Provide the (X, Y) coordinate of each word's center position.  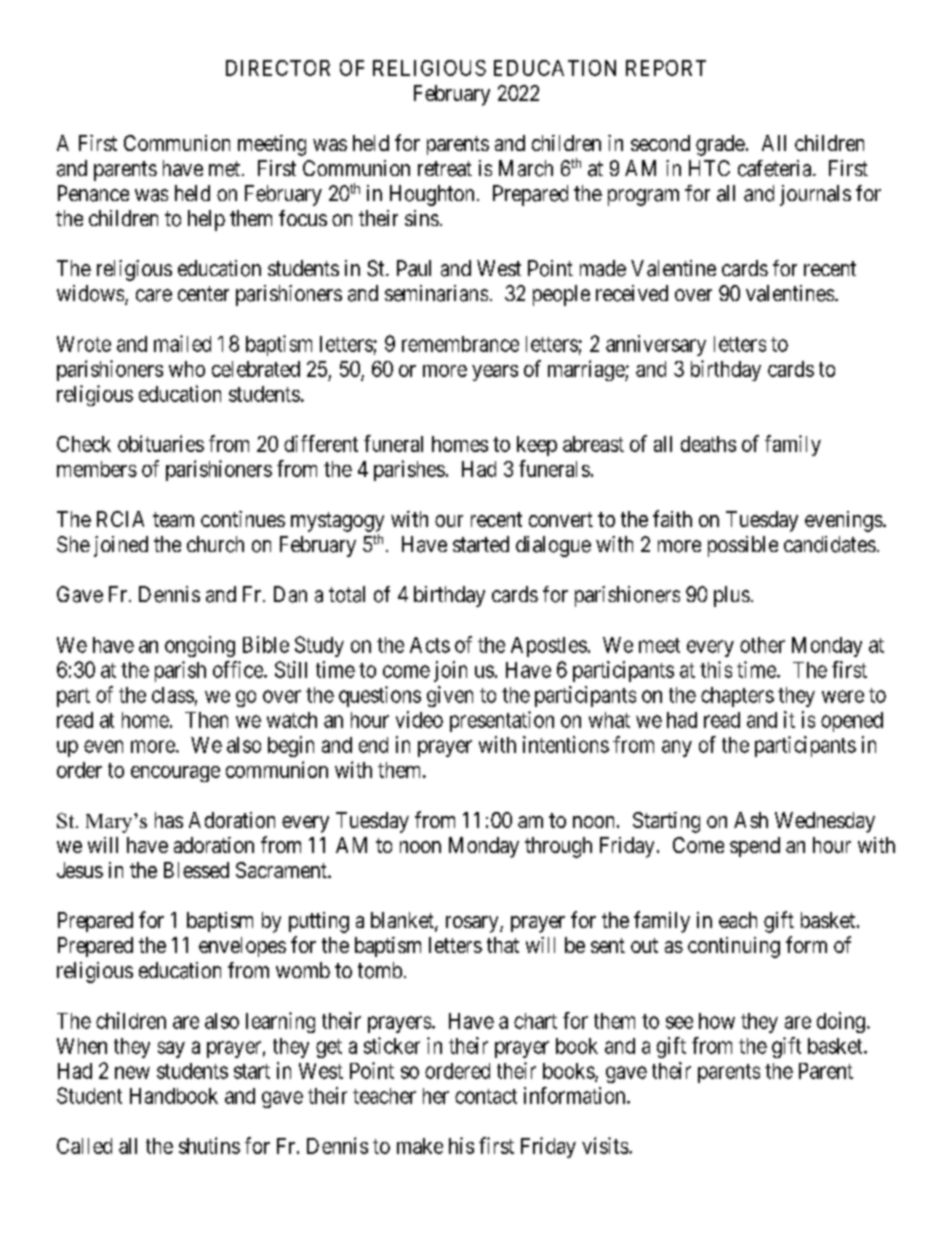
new (132, 1072)
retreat (445, 169)
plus (732, 596)
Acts (430, 645)
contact (486, 1096)
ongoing (200, 646)
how (717, 1021)
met (226, 169)
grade (720, 145)
